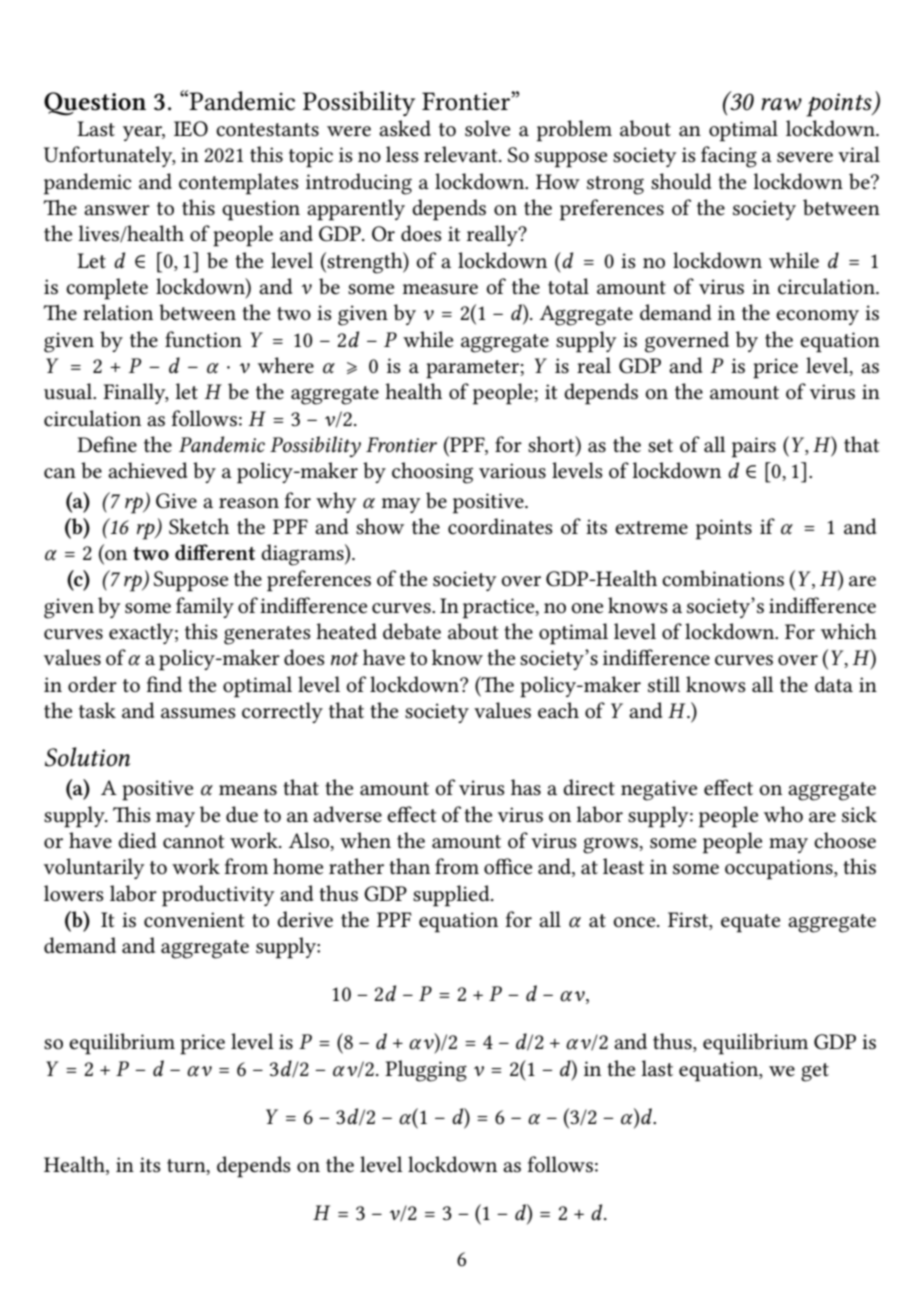 The width and height of the screenshot is (924, 1308). I want to click on achieved, so click(148, 470).
